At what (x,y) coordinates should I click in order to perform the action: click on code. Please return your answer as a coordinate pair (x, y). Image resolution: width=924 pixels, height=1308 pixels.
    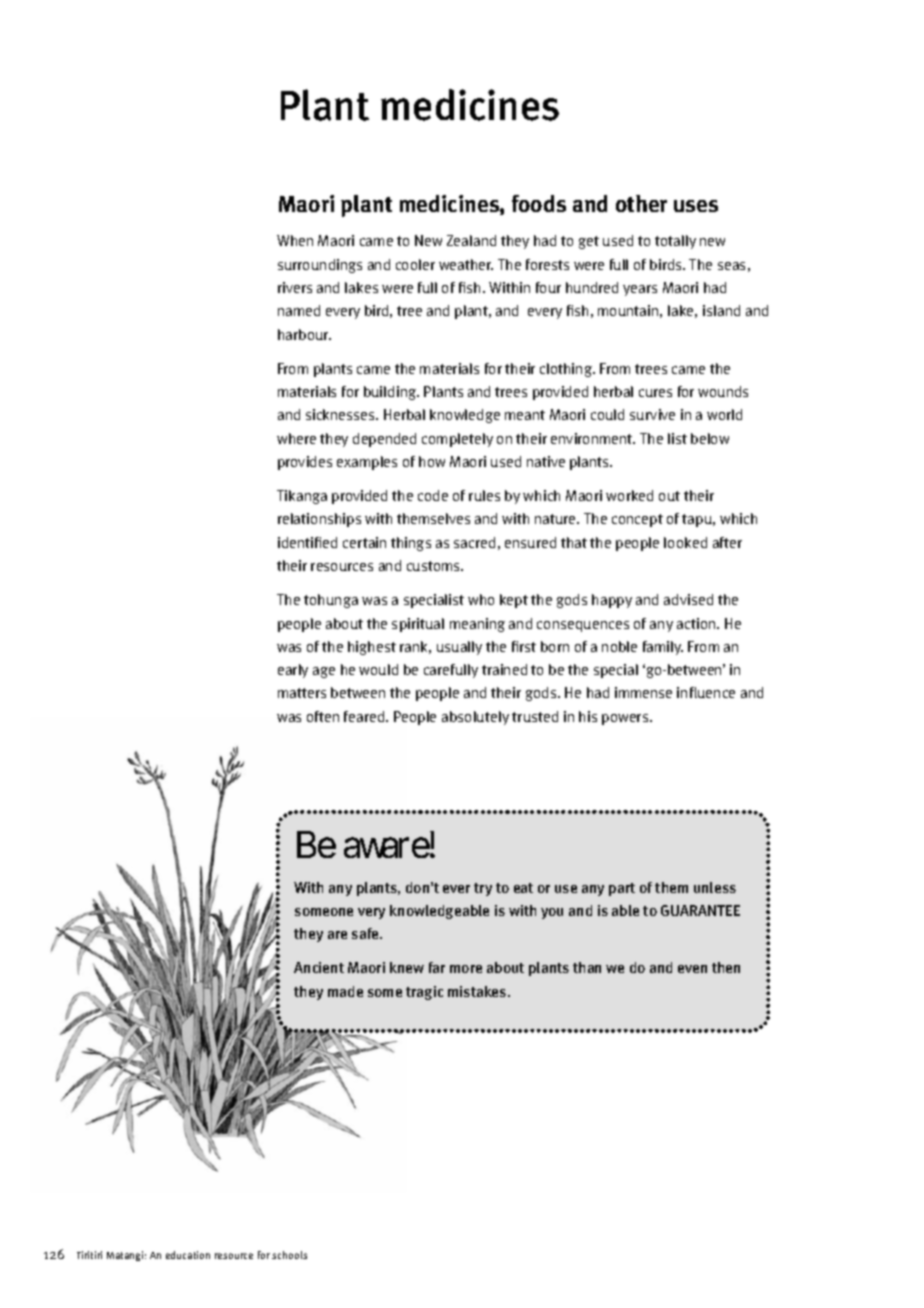
    Looking at the image, I should click on (433, 495).
